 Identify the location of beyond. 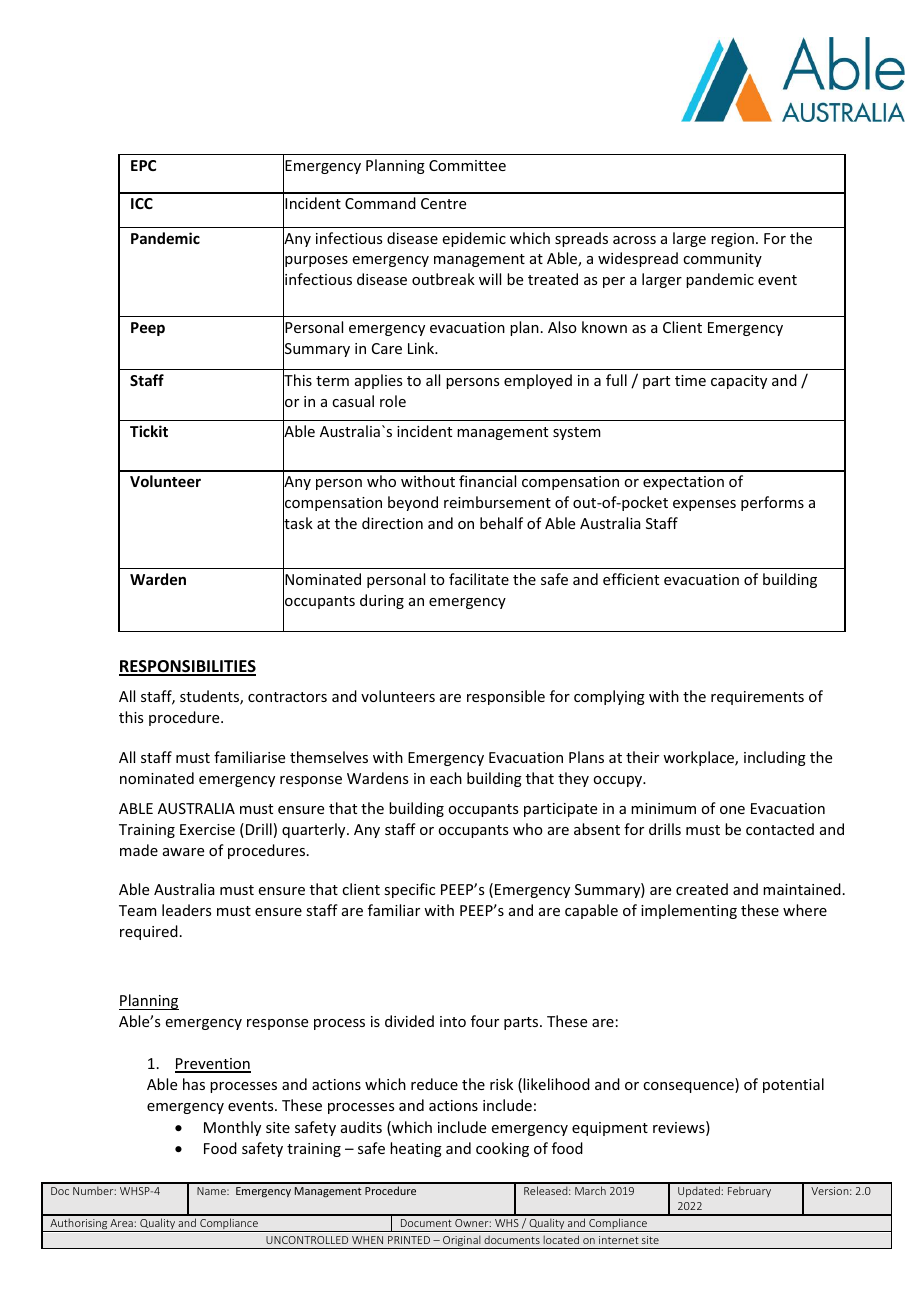
(413, 503).
